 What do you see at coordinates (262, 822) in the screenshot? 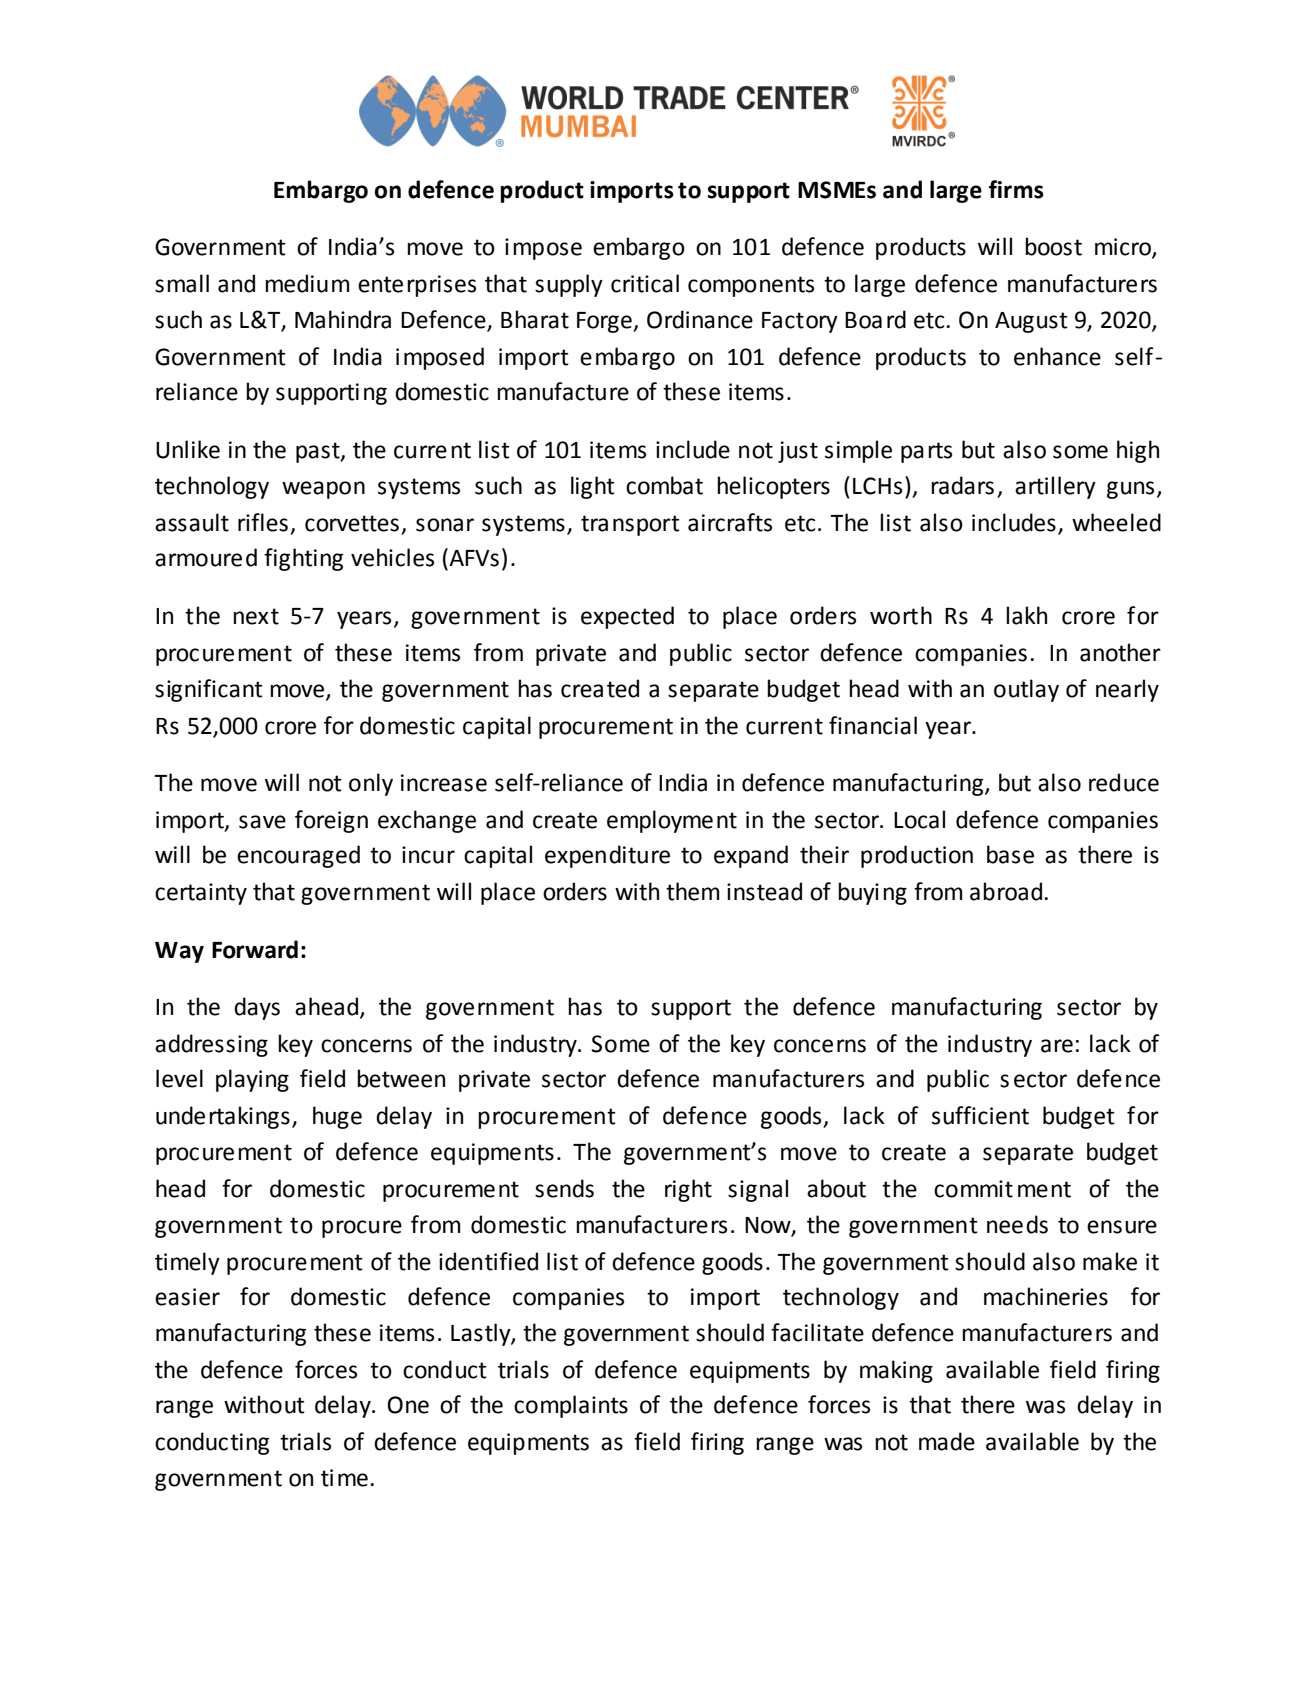
I see `save` at bounding box center [262, 822].
